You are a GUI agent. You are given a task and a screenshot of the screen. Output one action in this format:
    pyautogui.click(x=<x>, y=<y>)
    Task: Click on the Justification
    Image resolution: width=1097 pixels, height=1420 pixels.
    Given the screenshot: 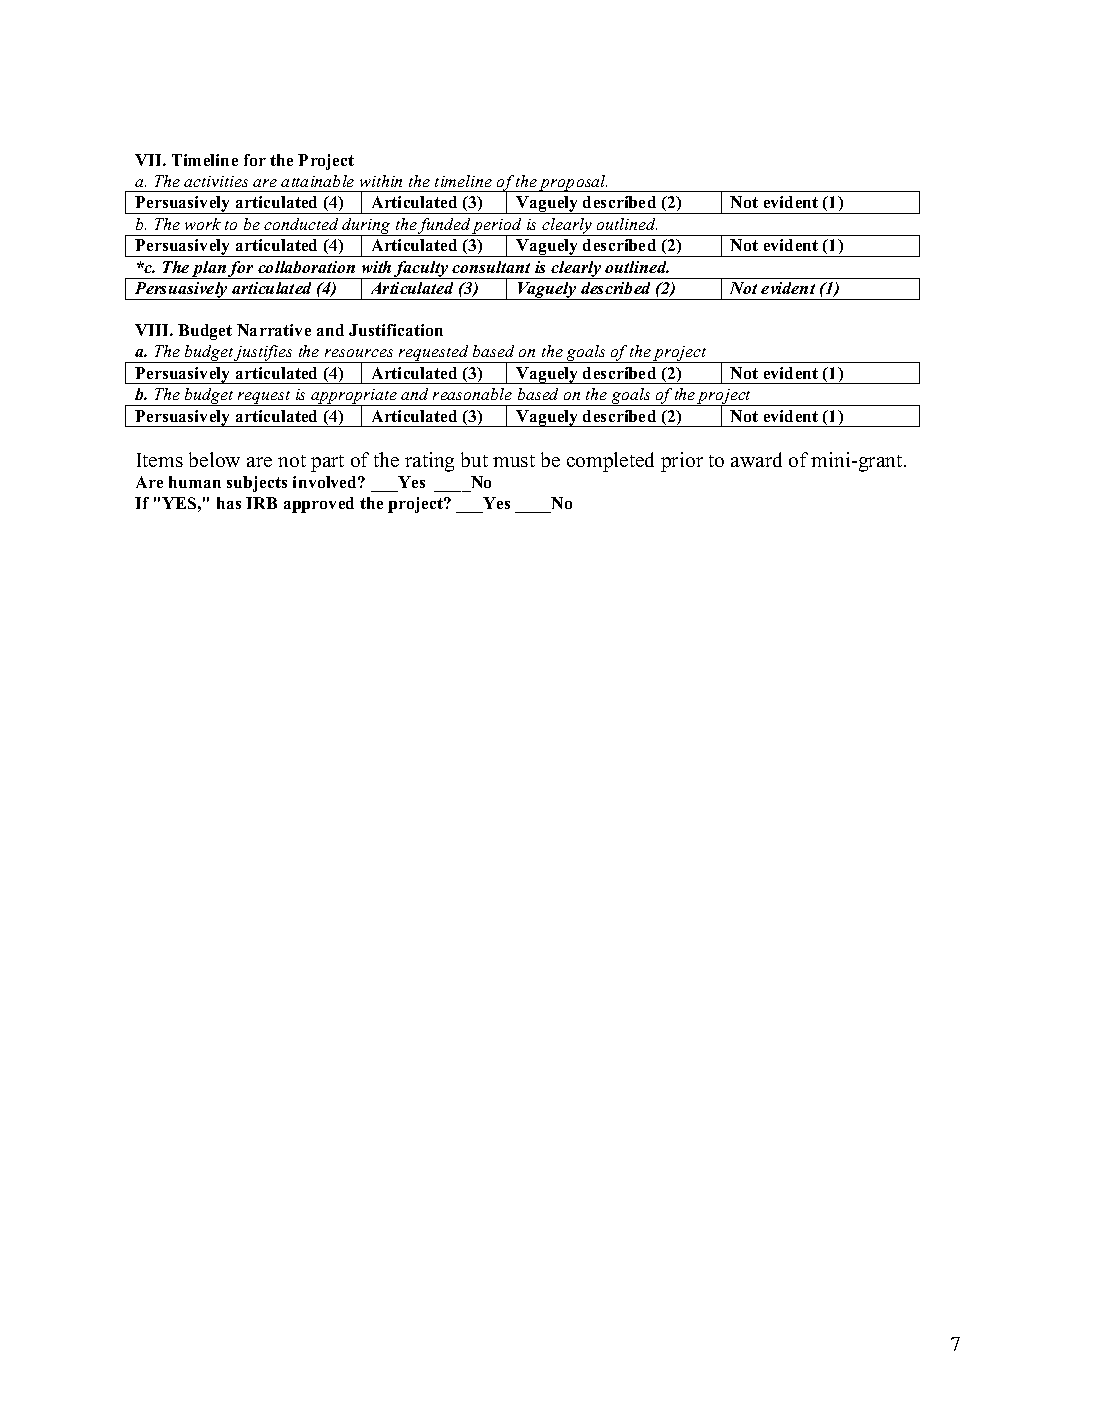 What is the action you would take?
    pyautogui.click(x=396, y=330)
